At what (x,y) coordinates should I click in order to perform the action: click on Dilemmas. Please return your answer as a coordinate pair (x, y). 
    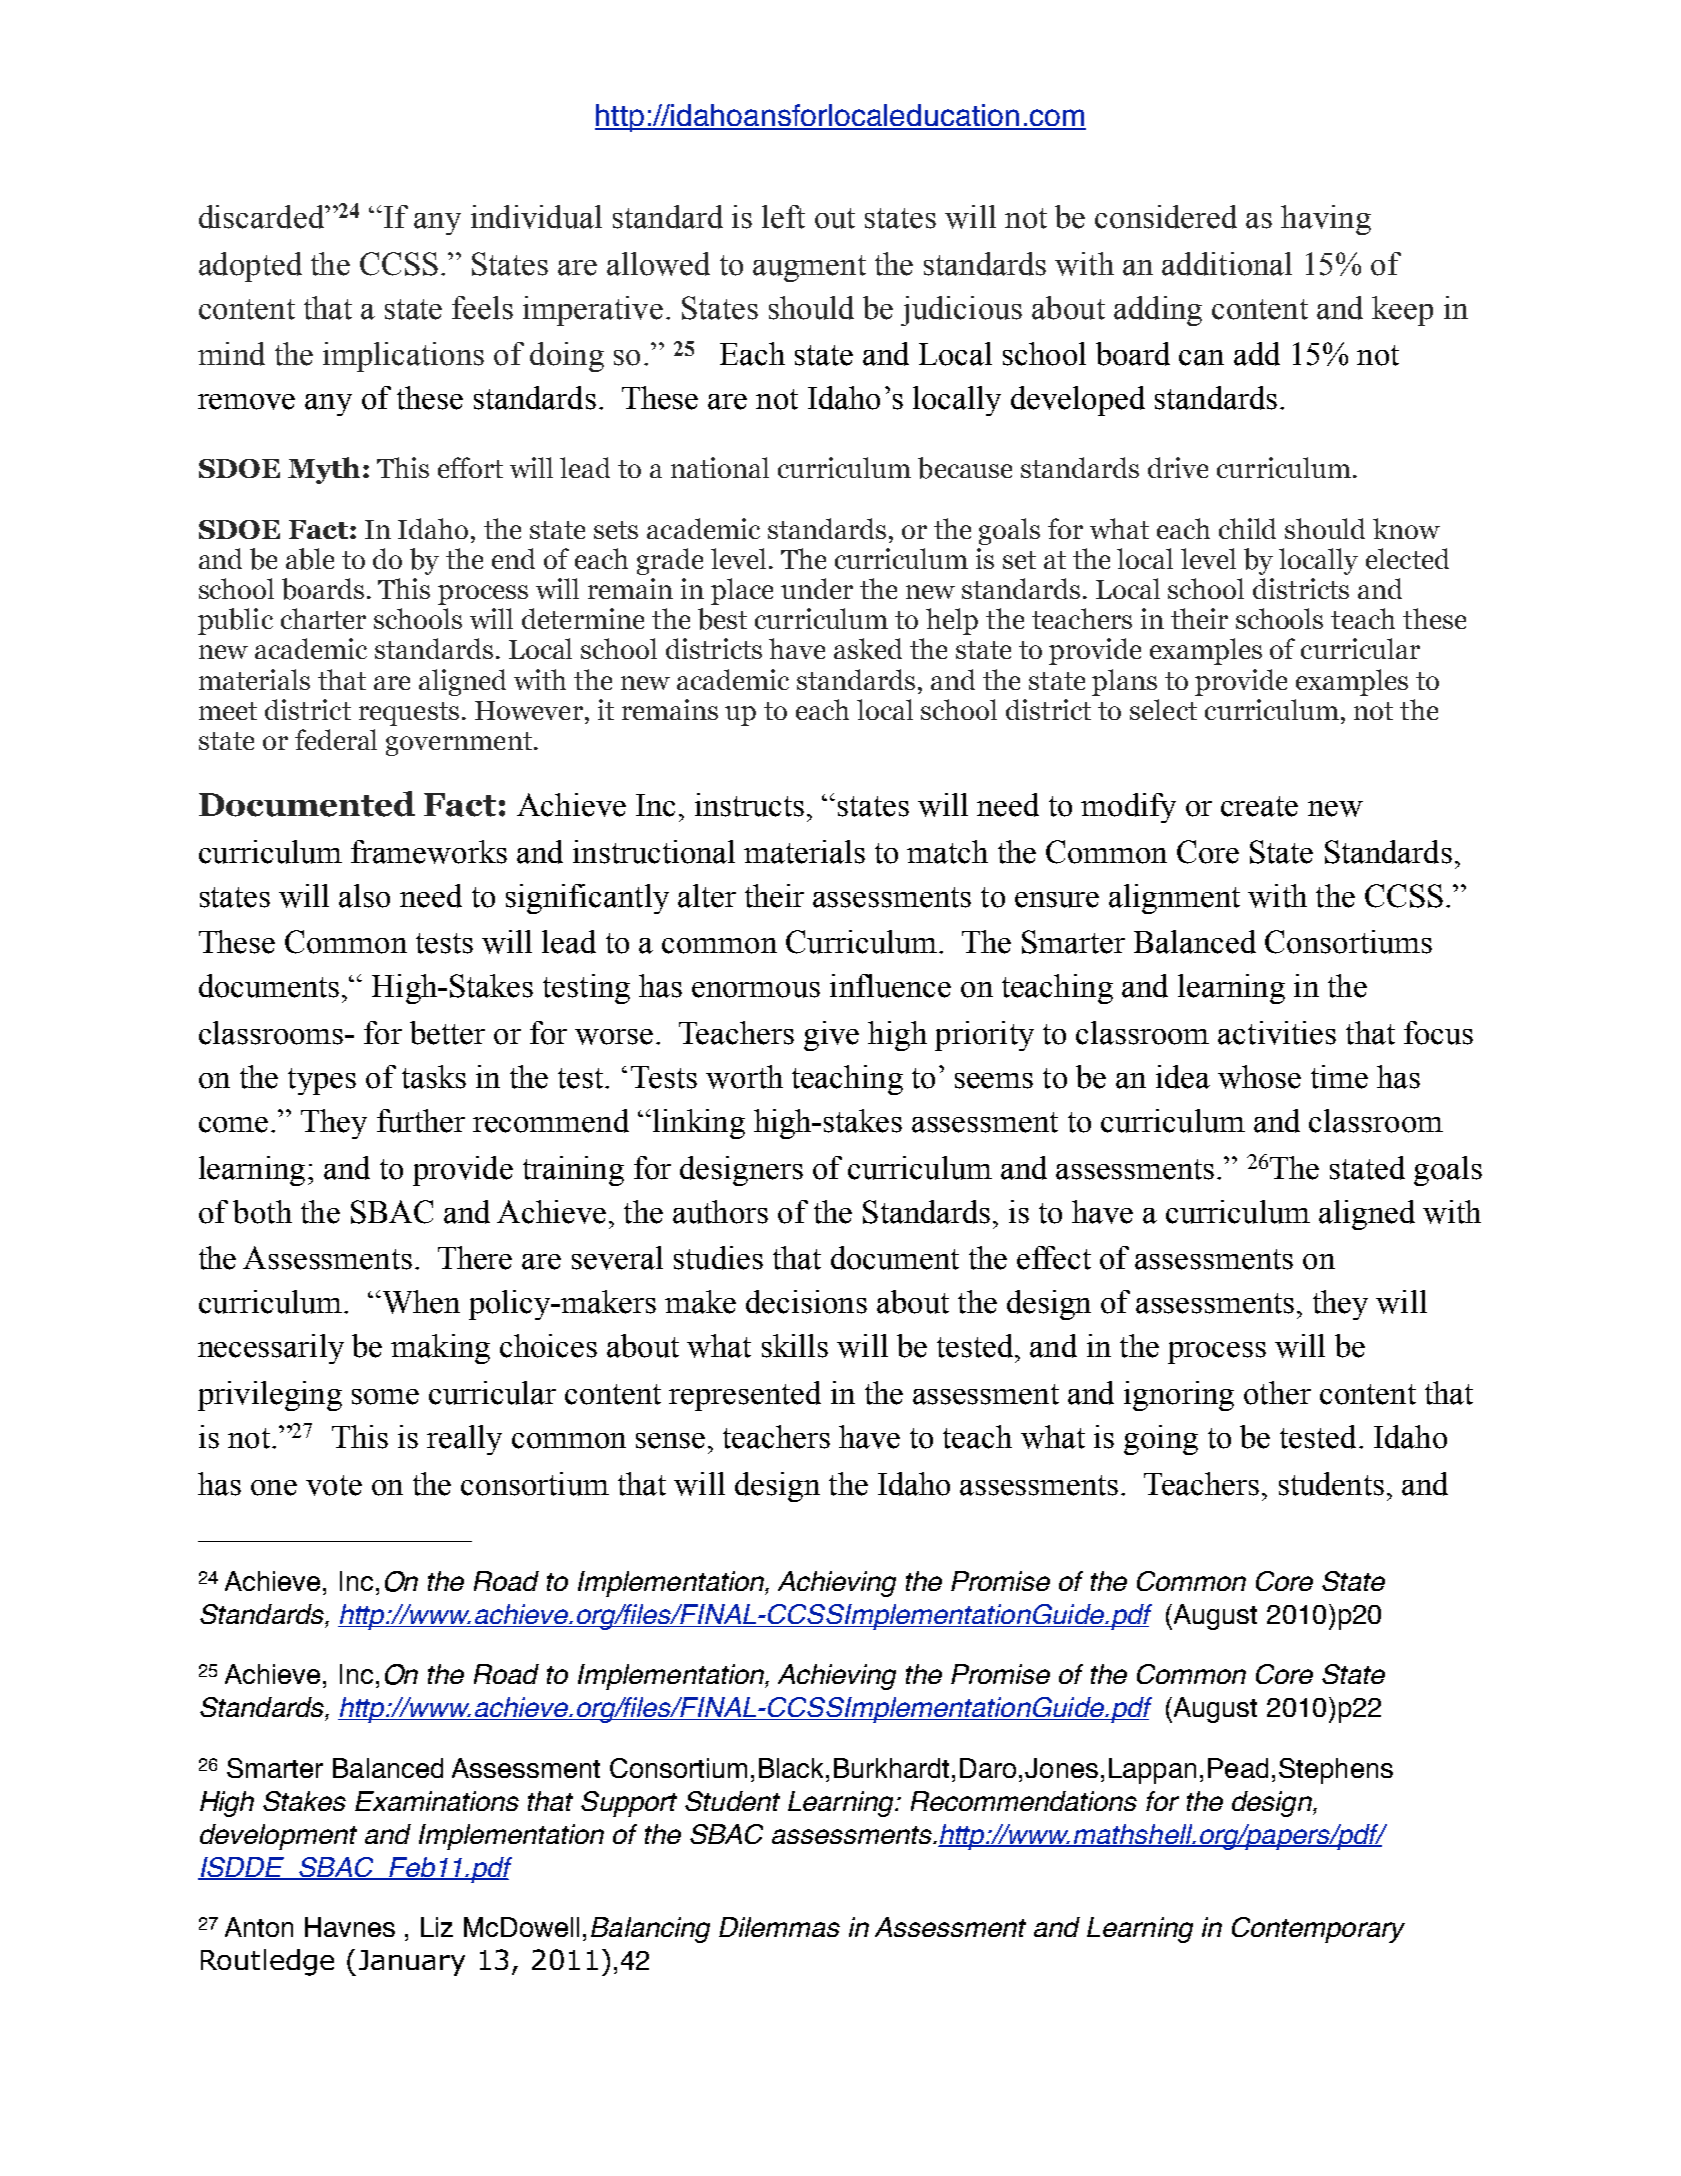
    Looking at the image, I should click on (779, 1927).
